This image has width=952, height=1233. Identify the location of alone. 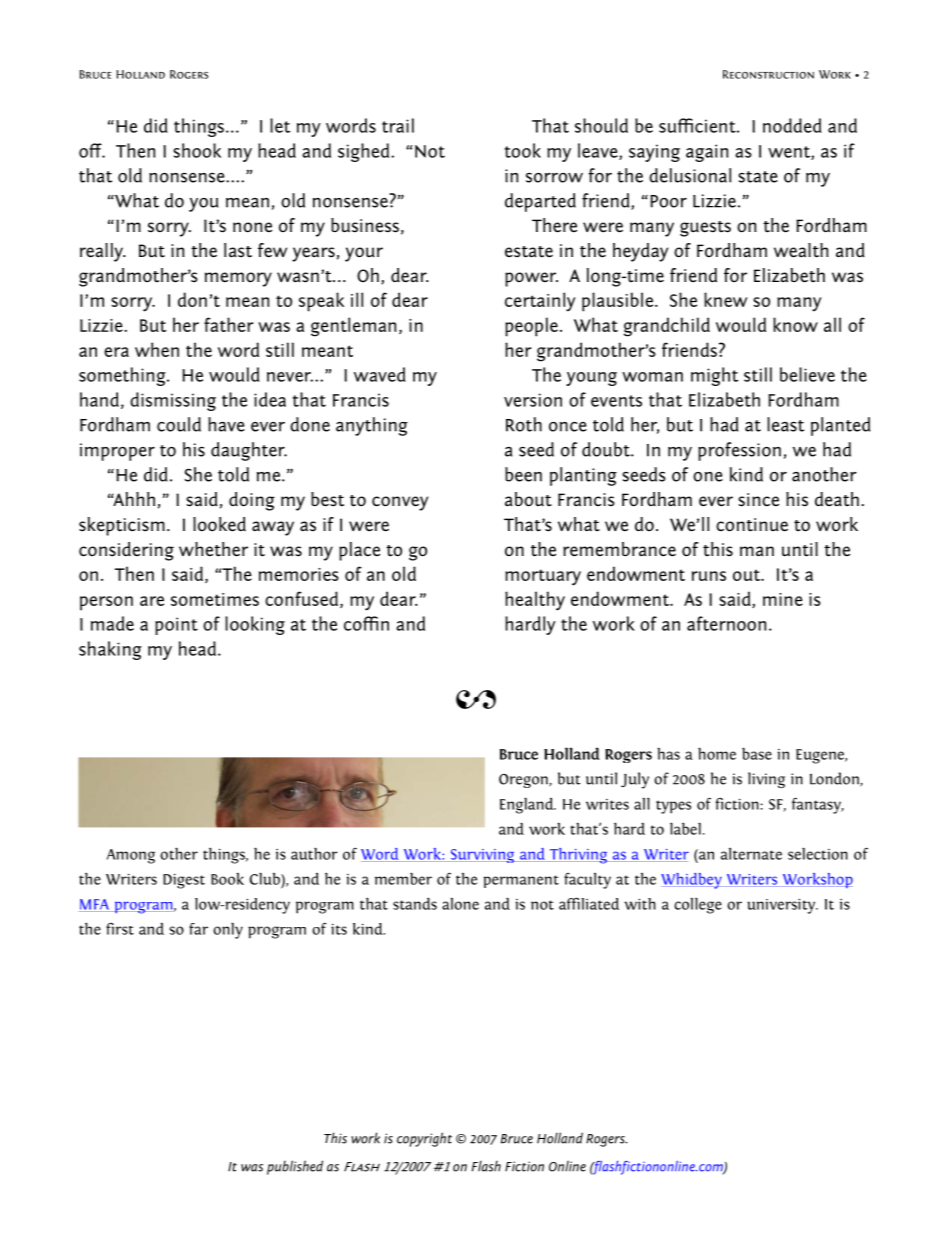
(460, 903).
